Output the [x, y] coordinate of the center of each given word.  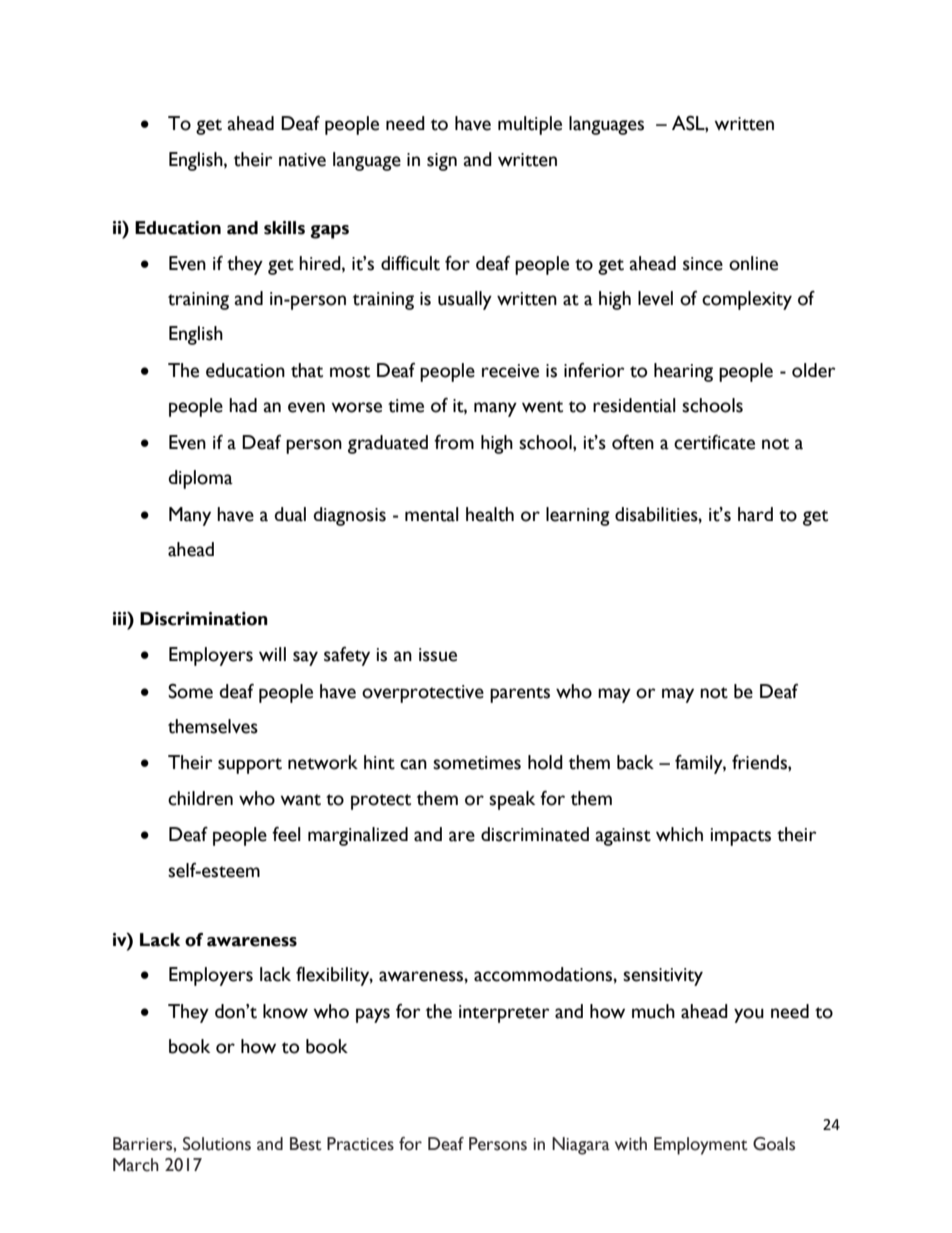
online [753, 263]
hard [755, 514]
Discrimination [204, 619]
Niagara [581, 1146]
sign [442, 162]
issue [438, 655]
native [302, 160]
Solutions [217, 1144]
